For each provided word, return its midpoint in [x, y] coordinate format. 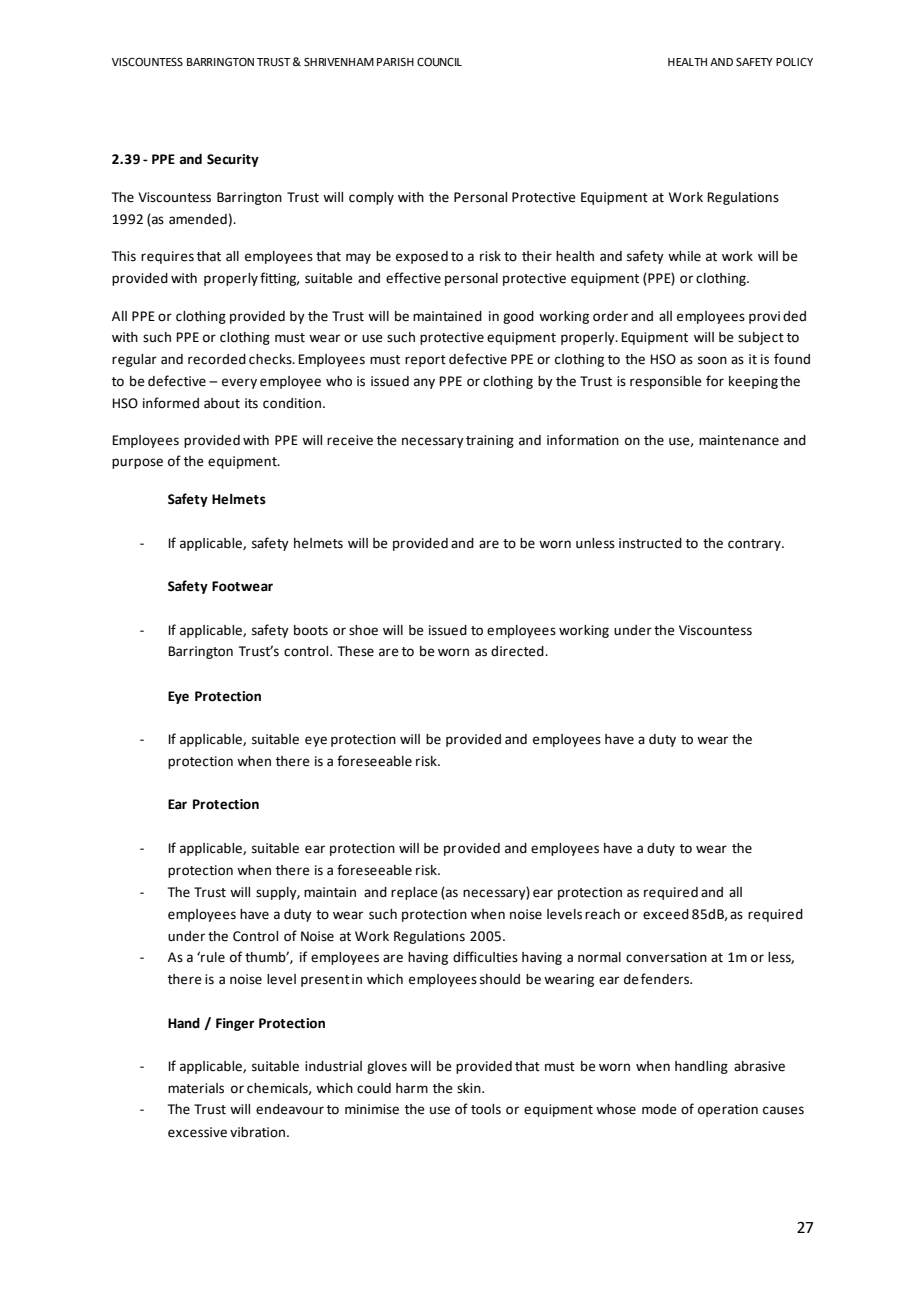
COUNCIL [439, 61]
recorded [217, 359]
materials [196, 1088]
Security [233, 160]
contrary [755, 545]
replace [414, 893]
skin [470, 1088]
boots [311, 630]
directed [518, 651]
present [325, 981]
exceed [666, 914]
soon [712, 360]
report [425, 361]
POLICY [794, 62]
